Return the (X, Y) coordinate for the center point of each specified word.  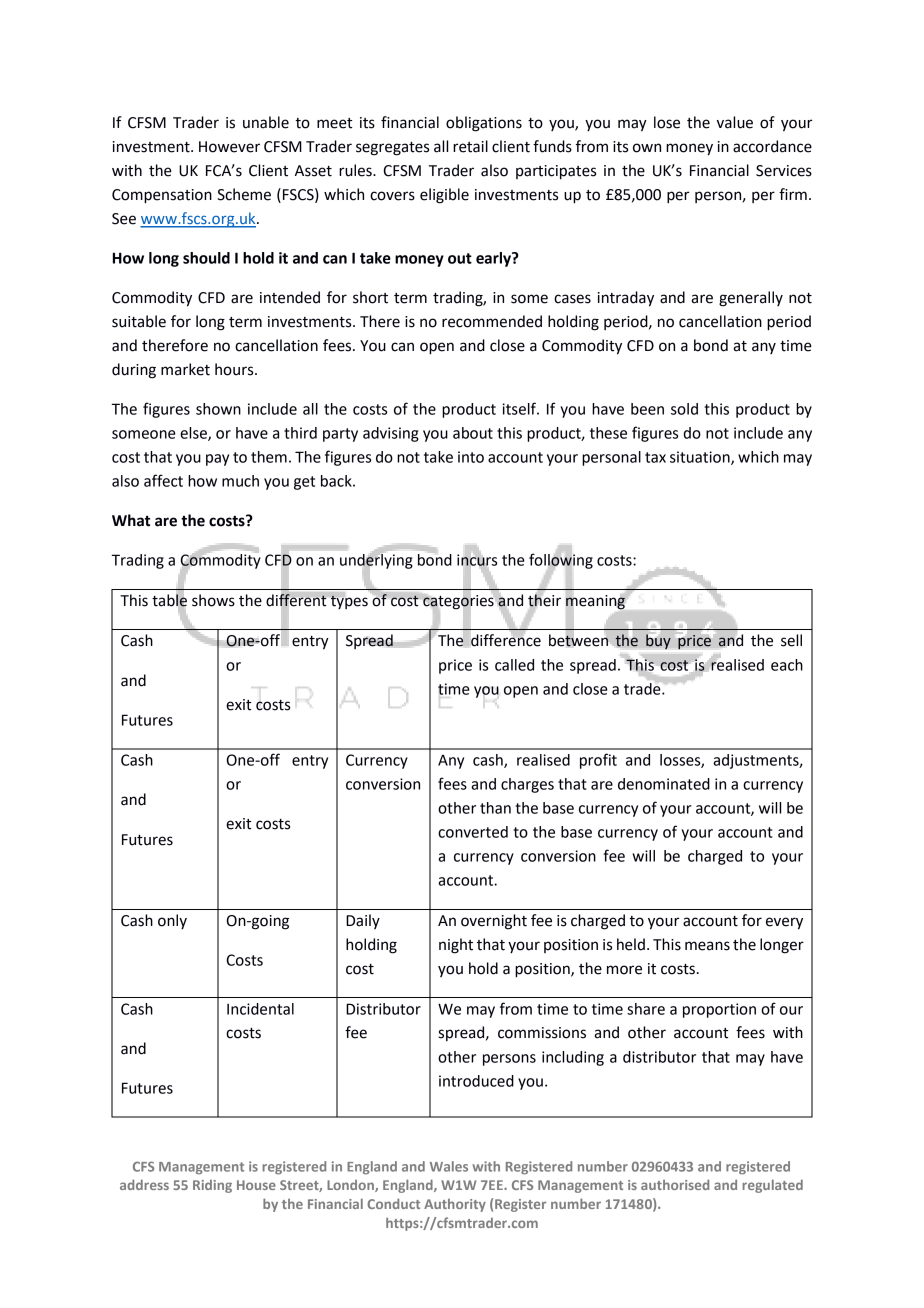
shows (213, 600)
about (473, 433)
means (707, 946)
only (172, 921)
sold (684, 409)
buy (658, 641)
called (514, 665)
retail (470, 146)
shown (218, 409)
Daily (363, 921)
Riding (212, 1186)
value (735, 122)
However (229, 147)
